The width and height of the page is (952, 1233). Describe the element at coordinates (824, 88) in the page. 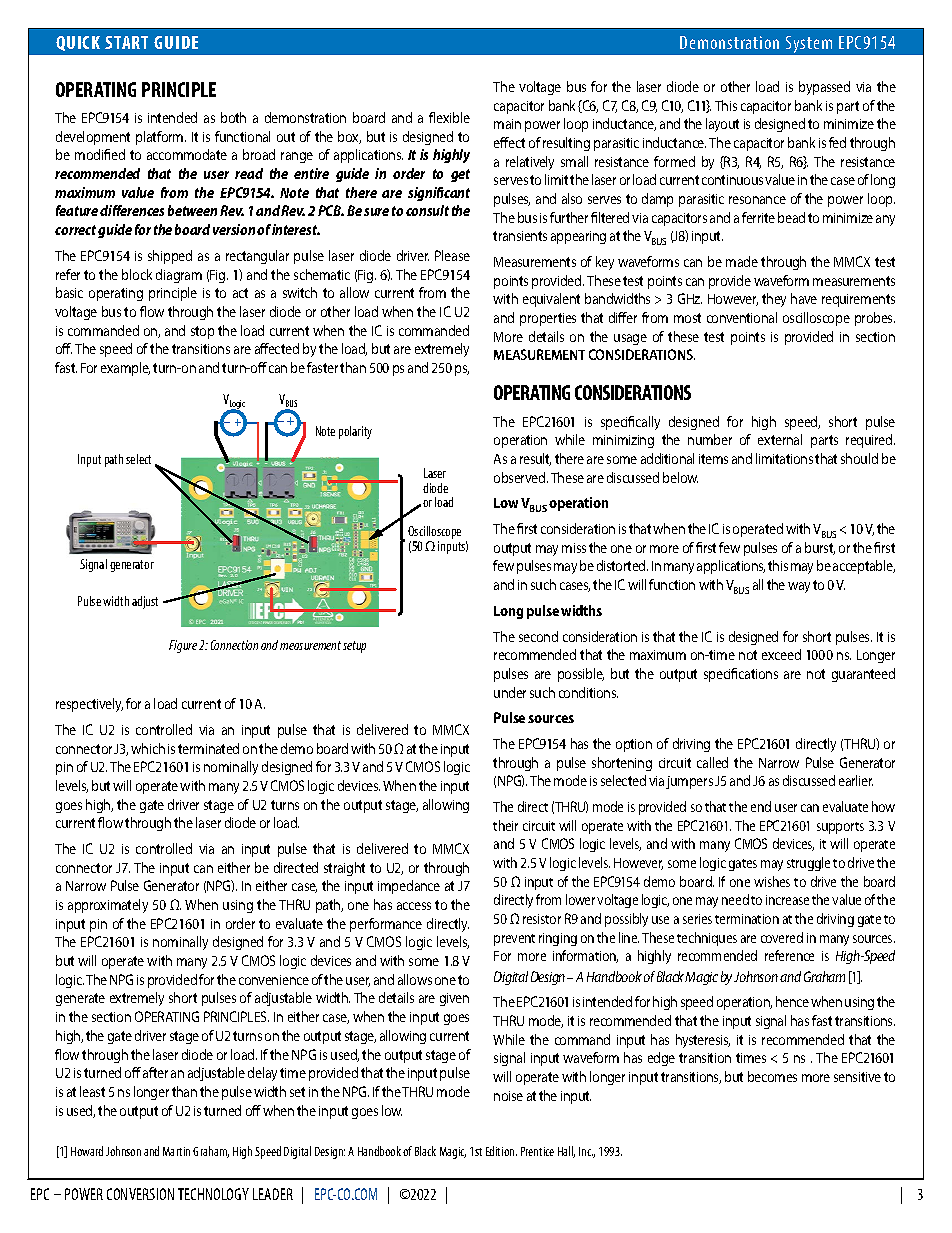

I see `bypassed` at that location.
